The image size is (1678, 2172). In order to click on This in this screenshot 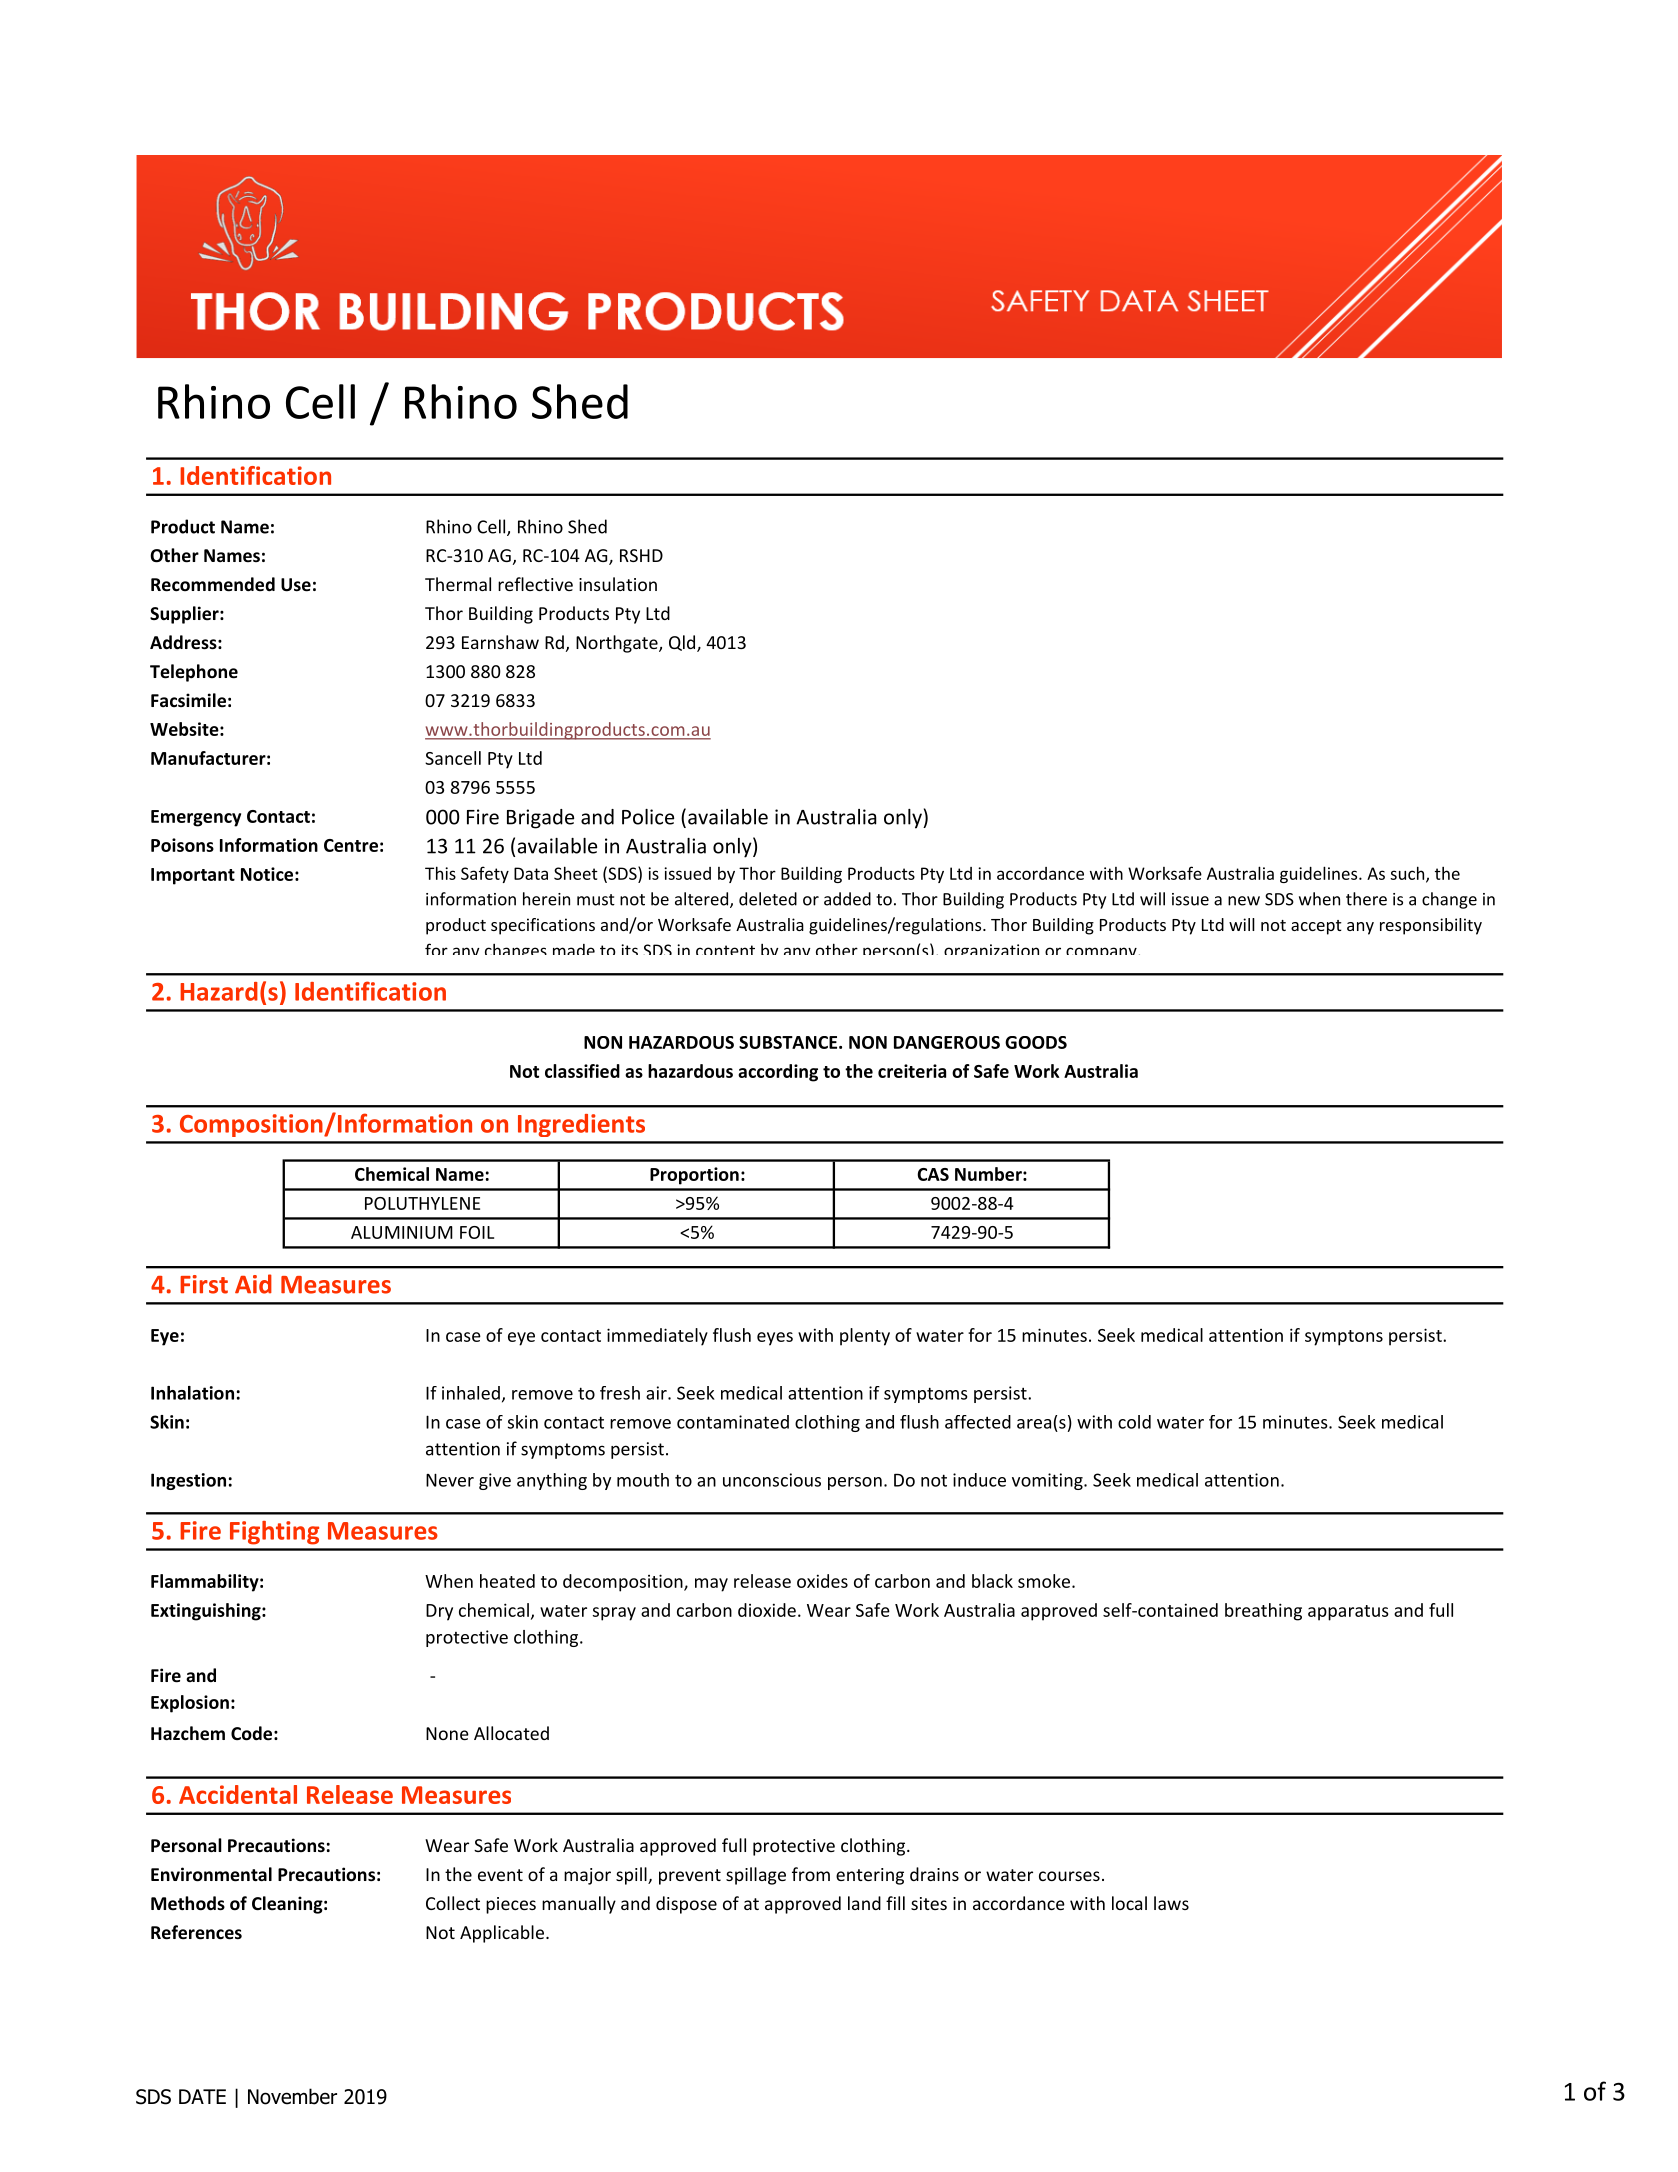, I will do `click(440, 873)`.
